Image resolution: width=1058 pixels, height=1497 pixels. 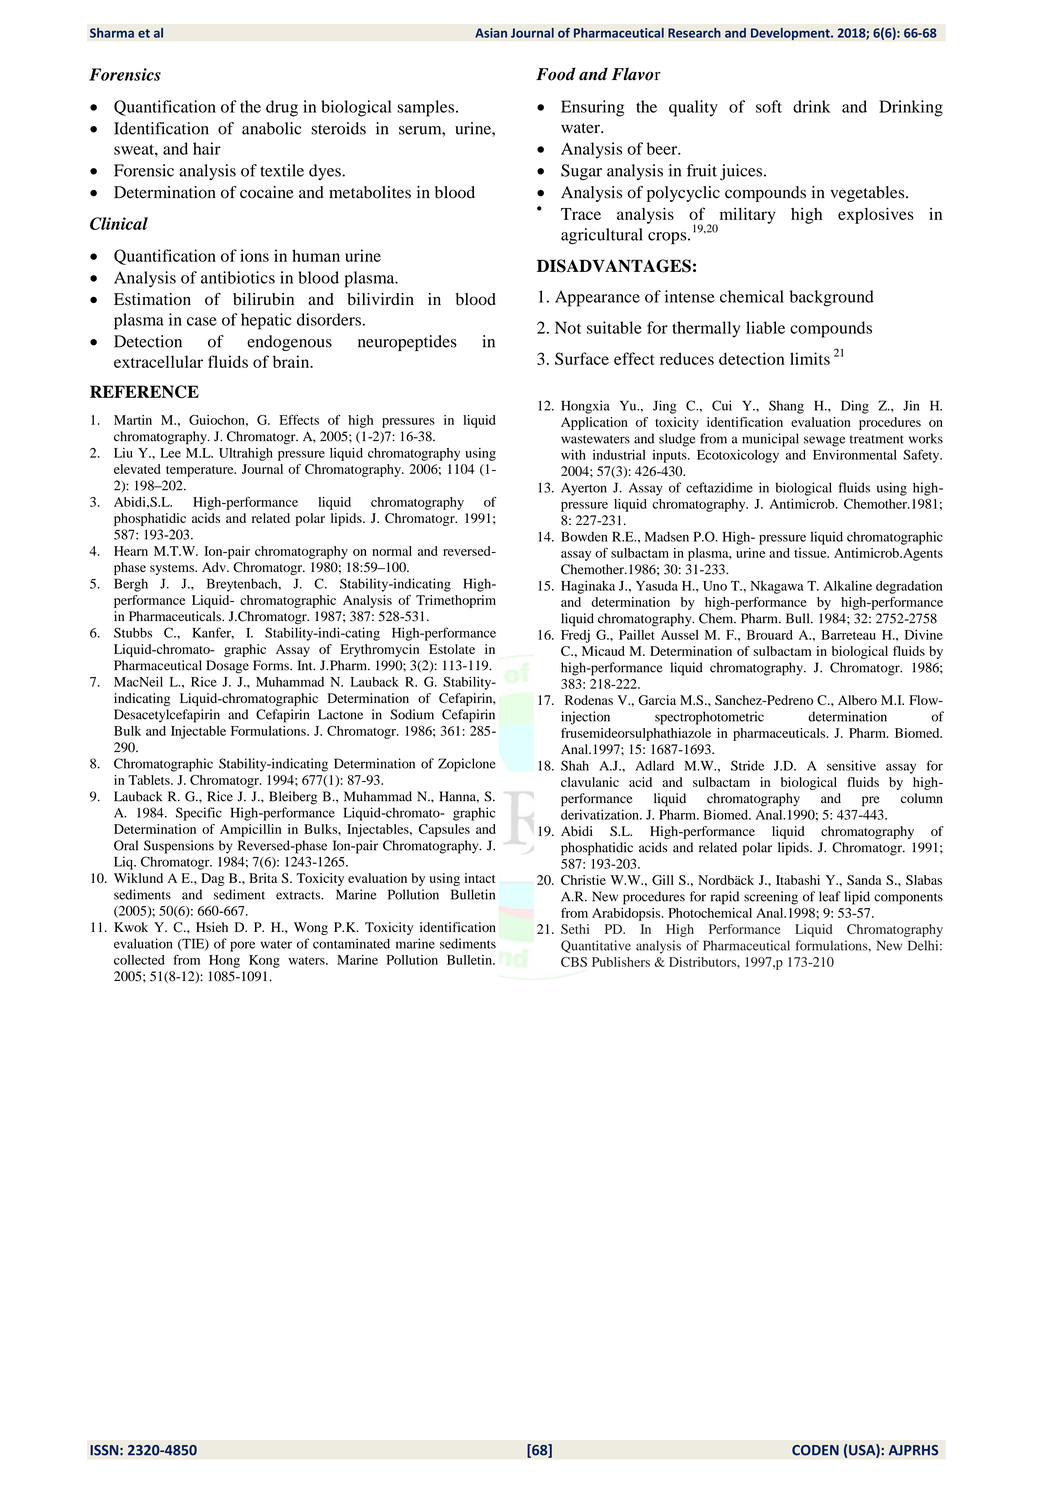 I want to click on soft, so click(x=769, y=106).
